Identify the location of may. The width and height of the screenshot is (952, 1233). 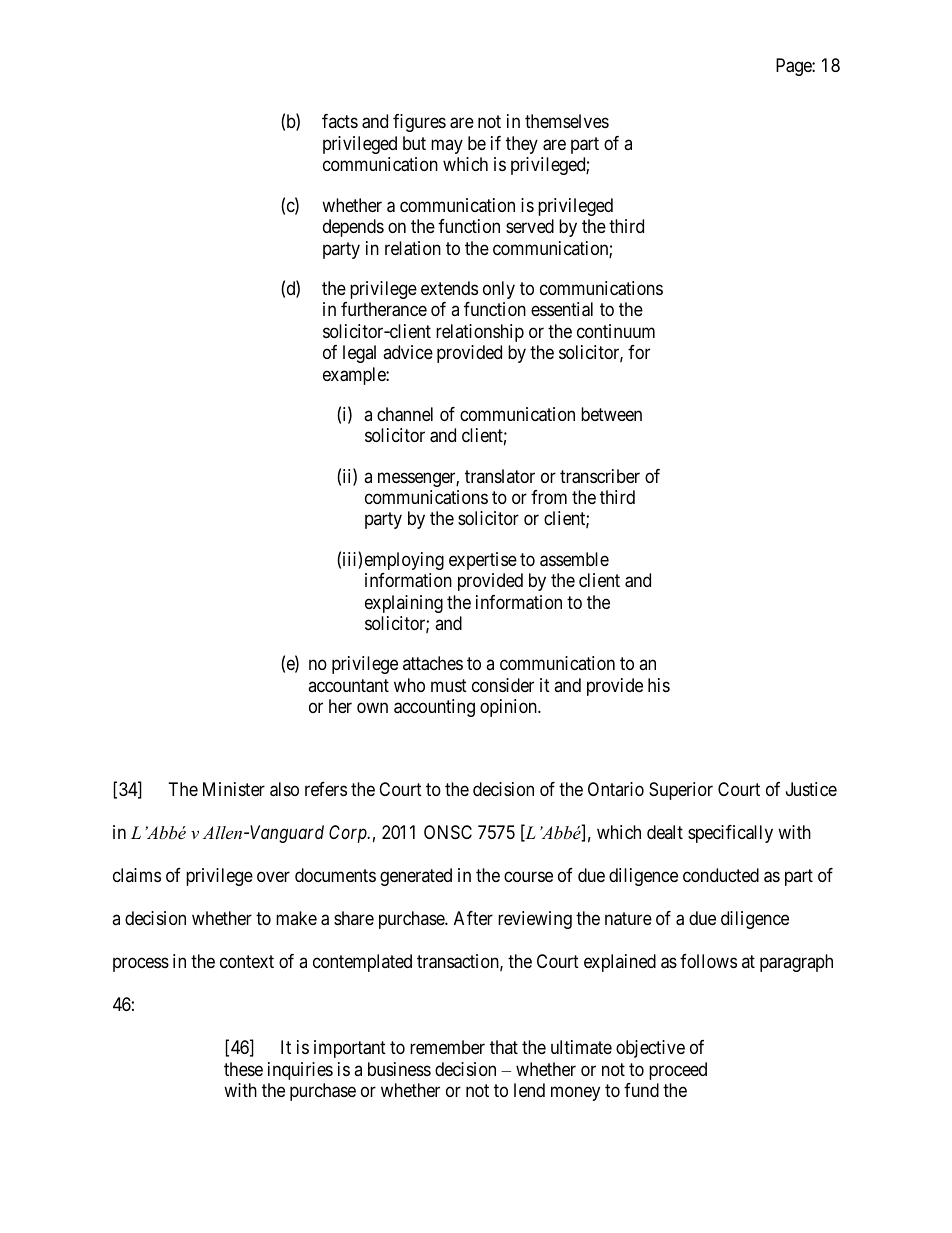
(447, 146).
